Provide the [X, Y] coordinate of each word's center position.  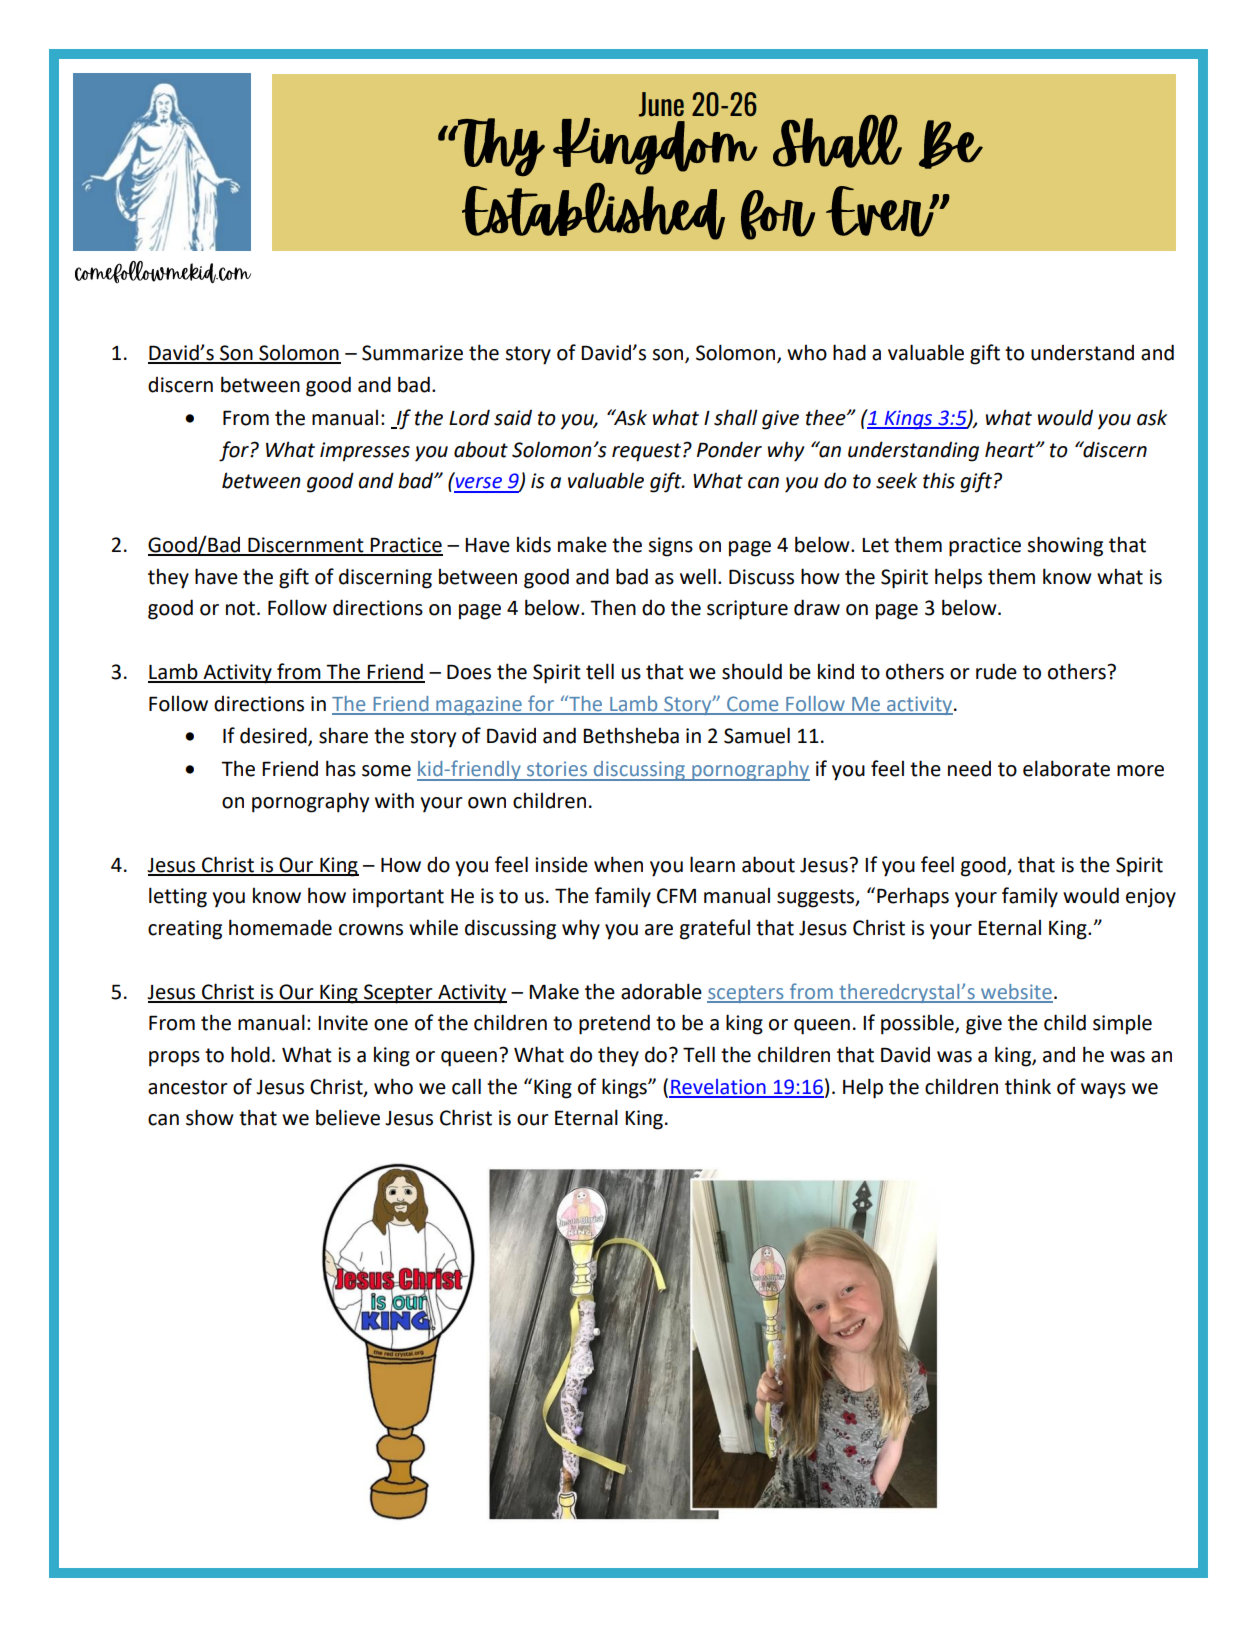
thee [827, 418]
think [1028, 1086]
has [341, 768]
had [849, 352]
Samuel [757, 735]
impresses [365, 452]
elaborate [1066, 768]
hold [250, 1054]
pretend [614, 1024]
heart [1011, 449]
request [648, 452]
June [661, 104]
